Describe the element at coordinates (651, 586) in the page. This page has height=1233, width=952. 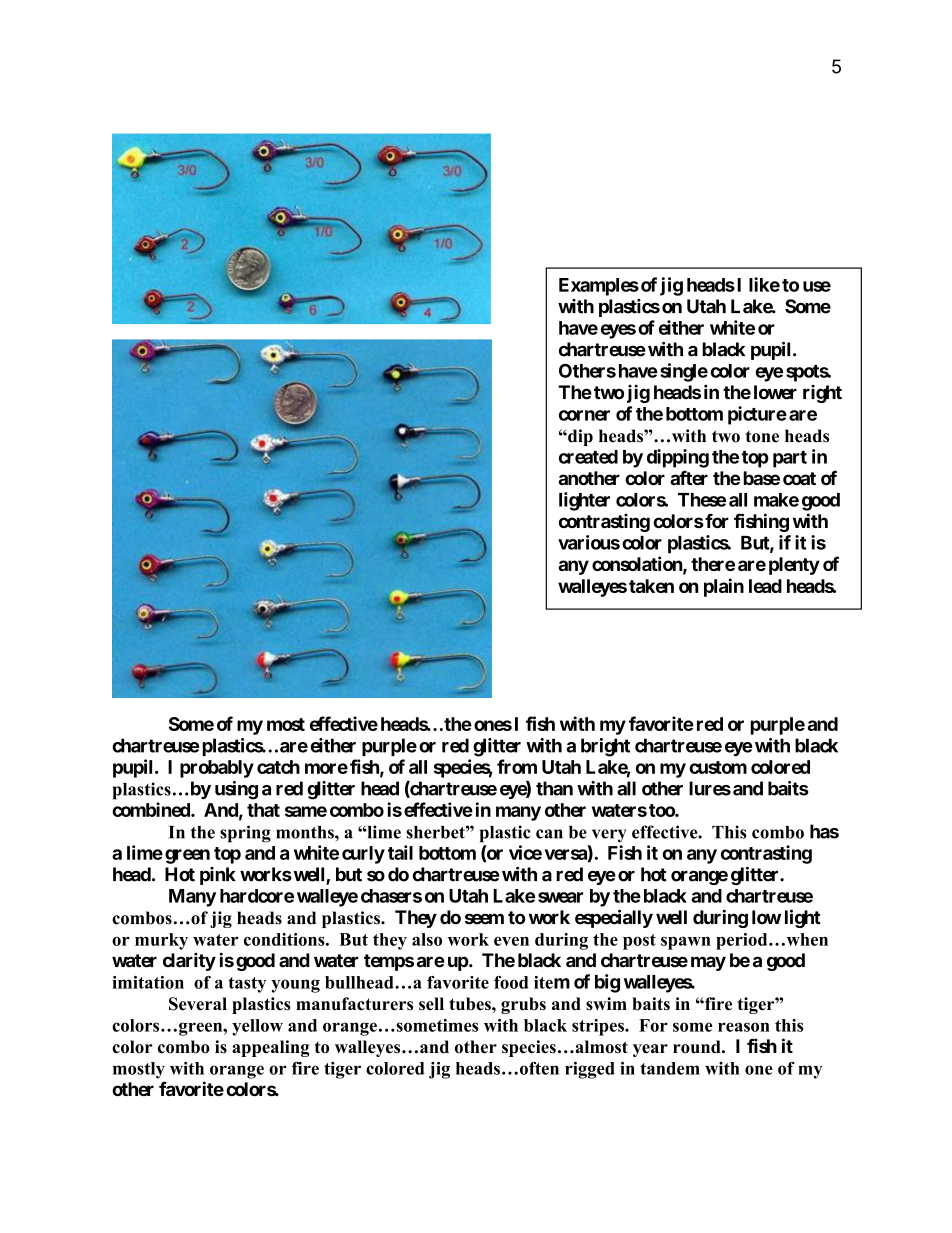
I see `taken` at that location.
